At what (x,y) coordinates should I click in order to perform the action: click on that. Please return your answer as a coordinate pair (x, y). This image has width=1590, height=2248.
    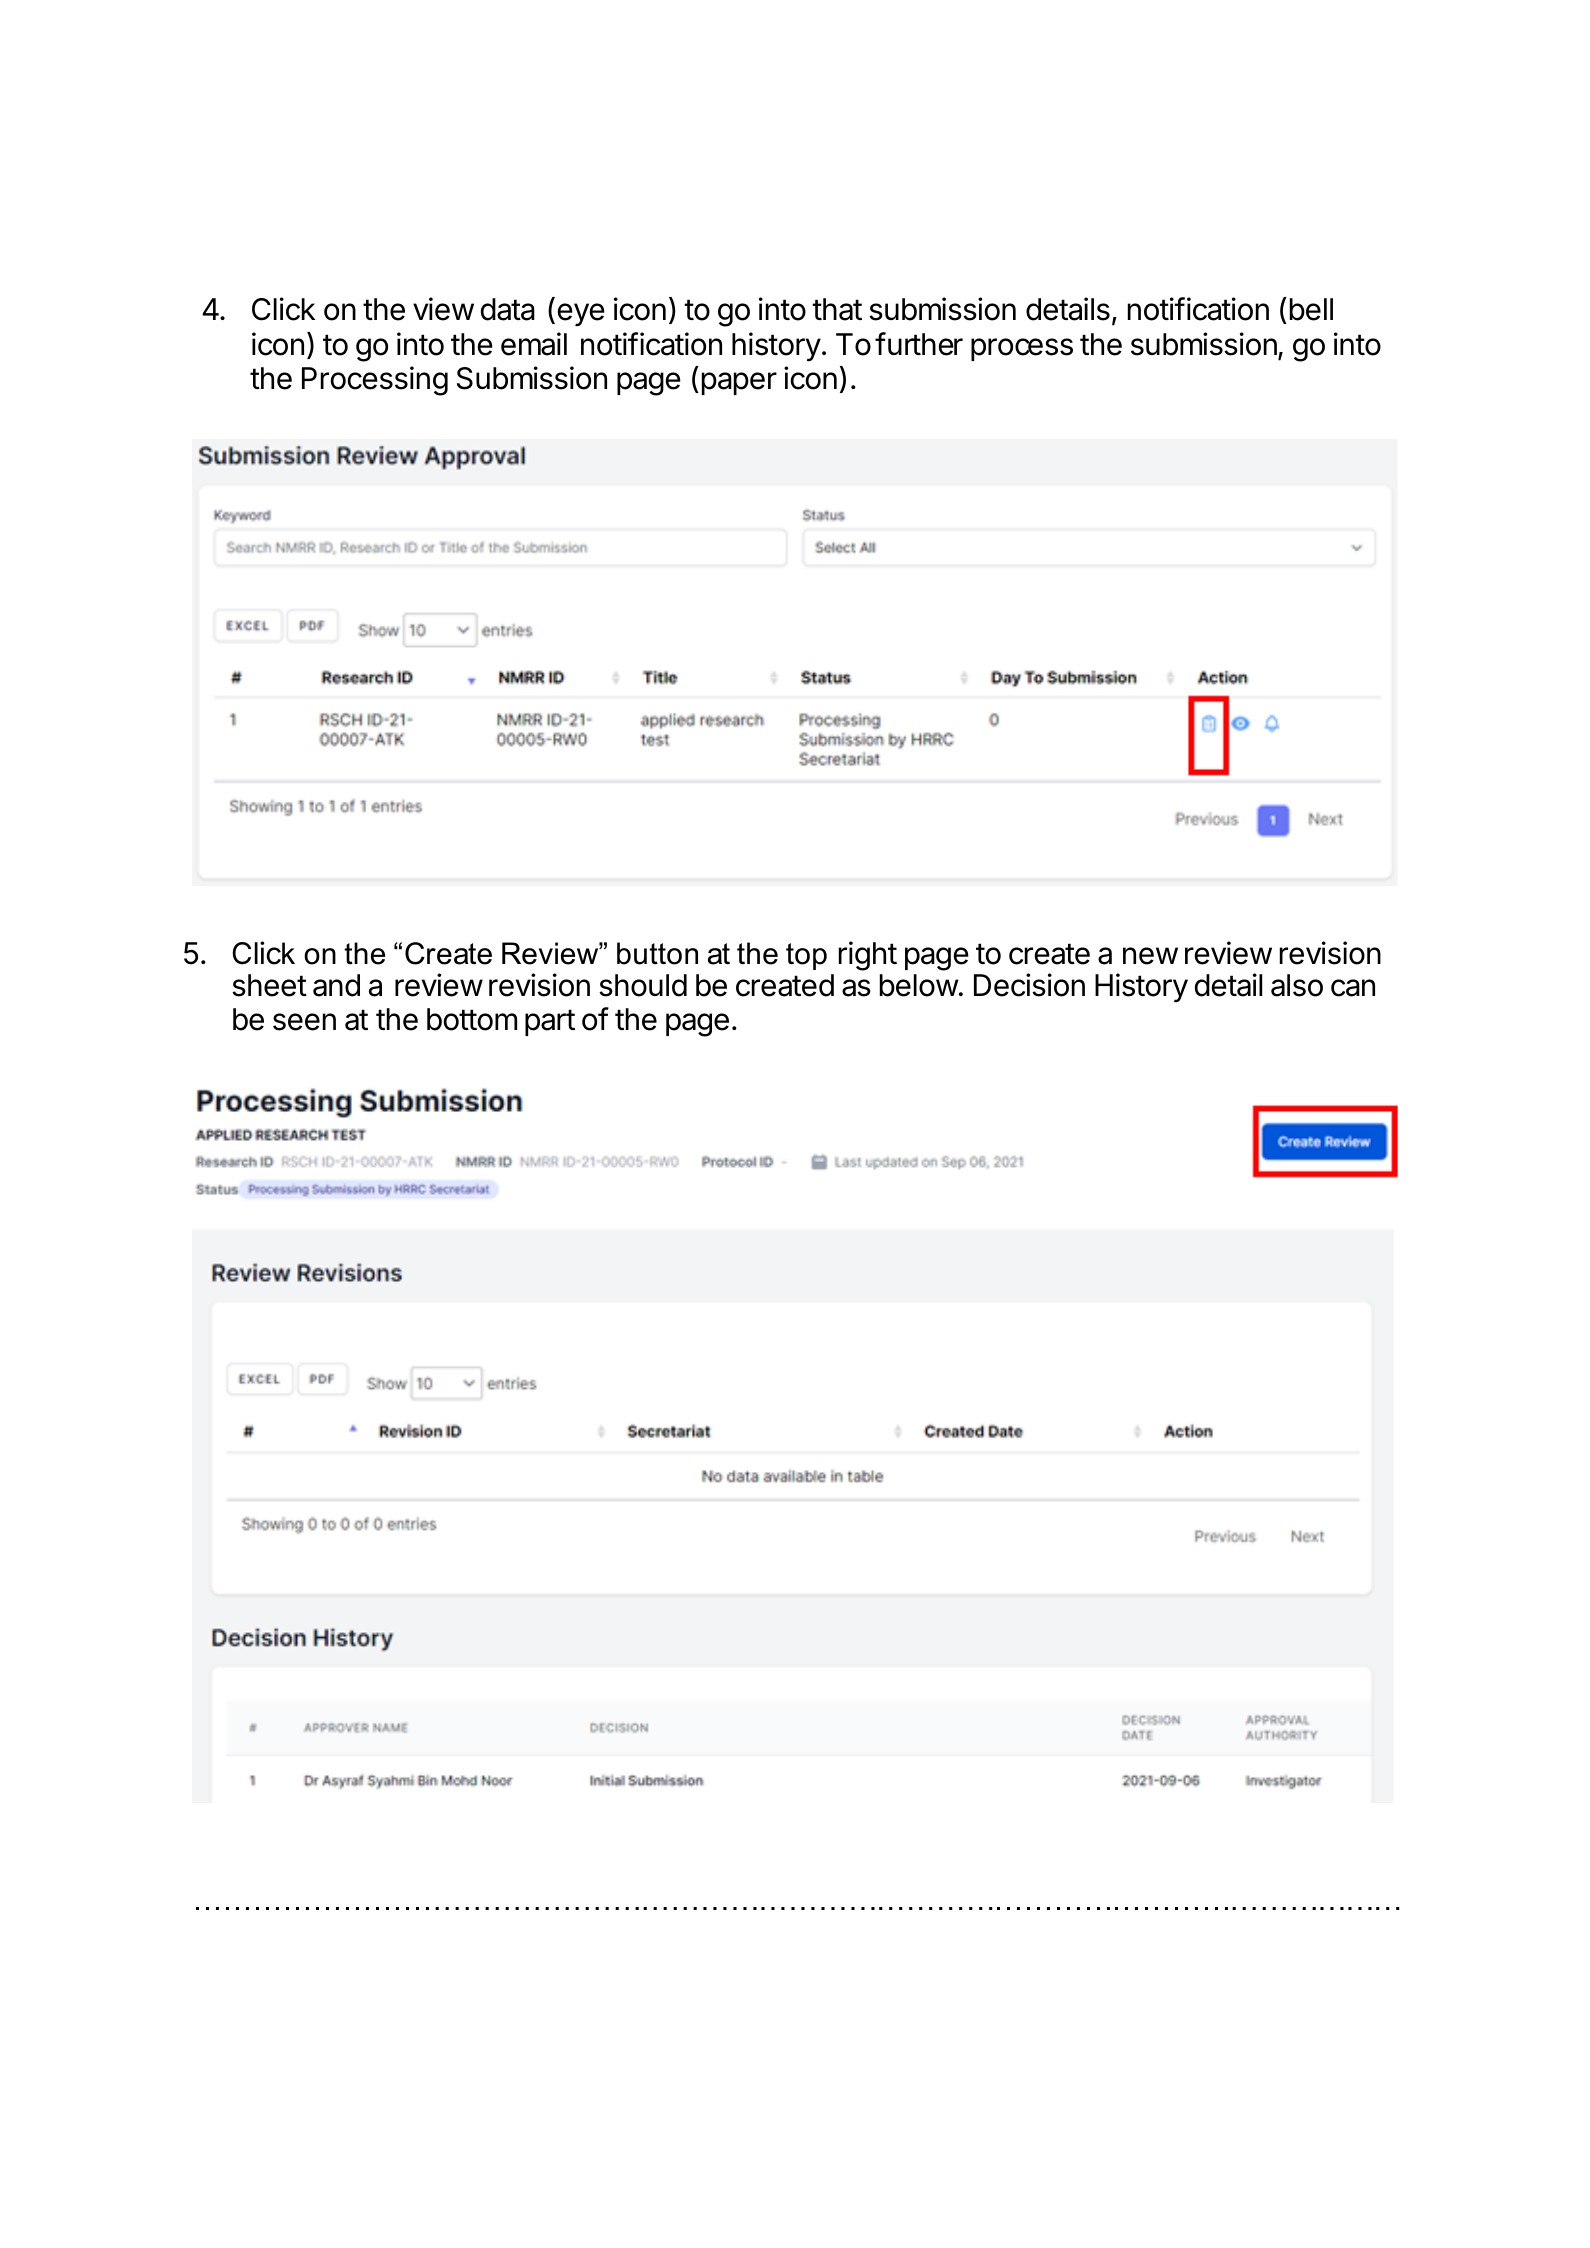
    Looking at the image, I should click on (837, 309).
